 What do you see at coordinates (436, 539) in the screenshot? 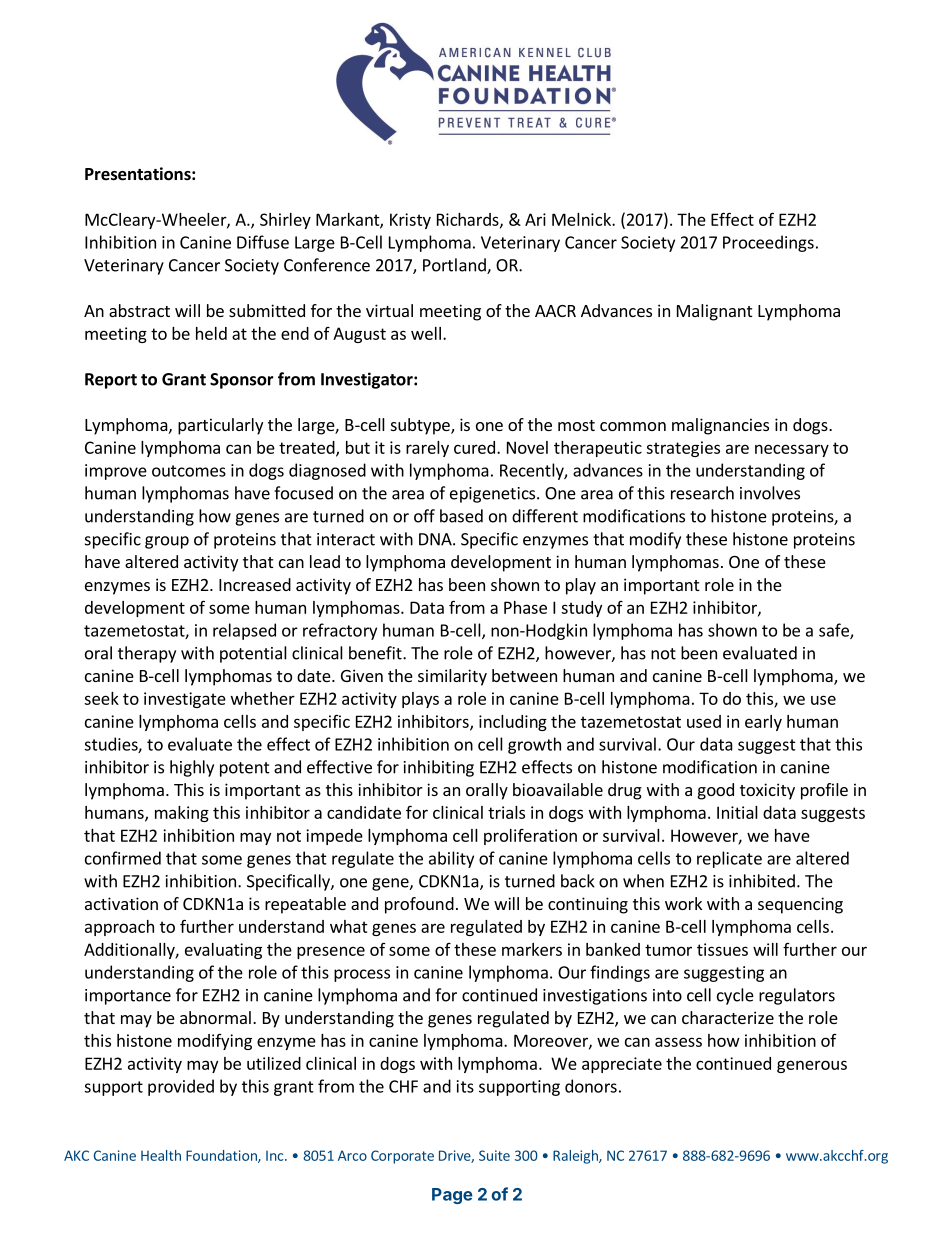
I see `DNA` at bounding box center [436, 539].
